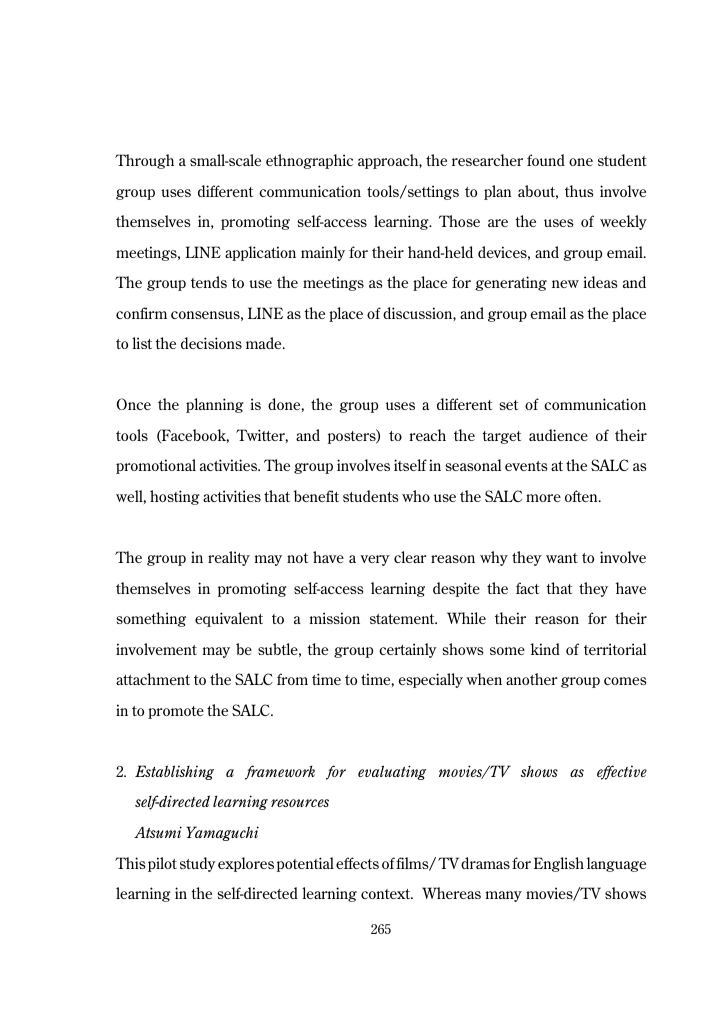  What do you see at coordinates (144, 161) in the document?
I see `Through` at bounding box center [144, 161].
